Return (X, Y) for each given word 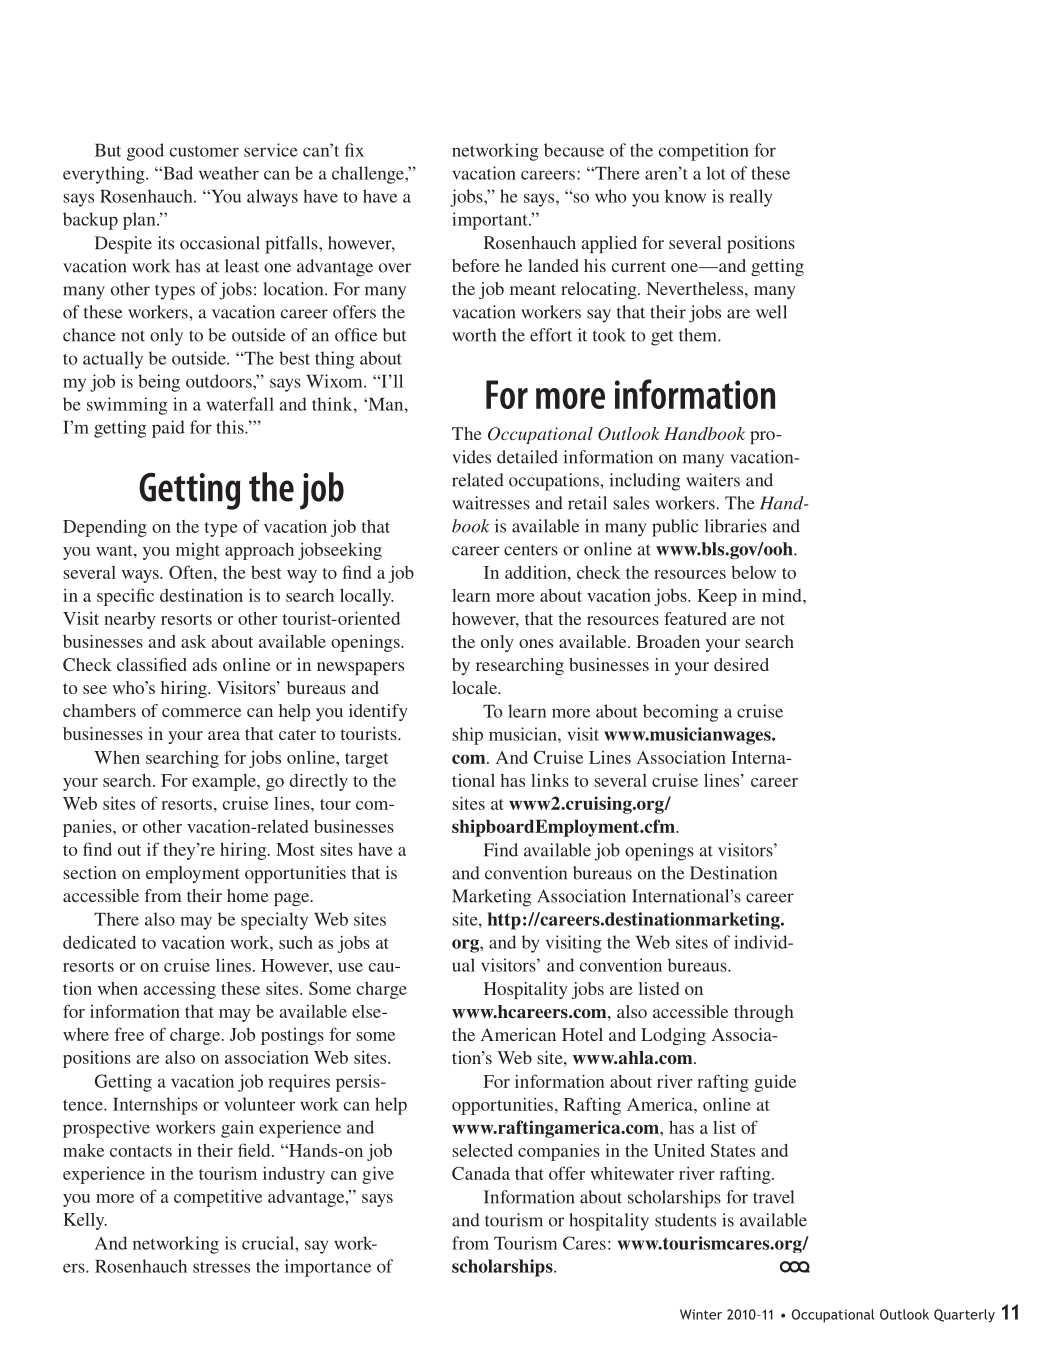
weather (229, 173)
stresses (221, 1267)
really (750, 198)
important (491, 221)
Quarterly (964, 1316)
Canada (481, 1173)
